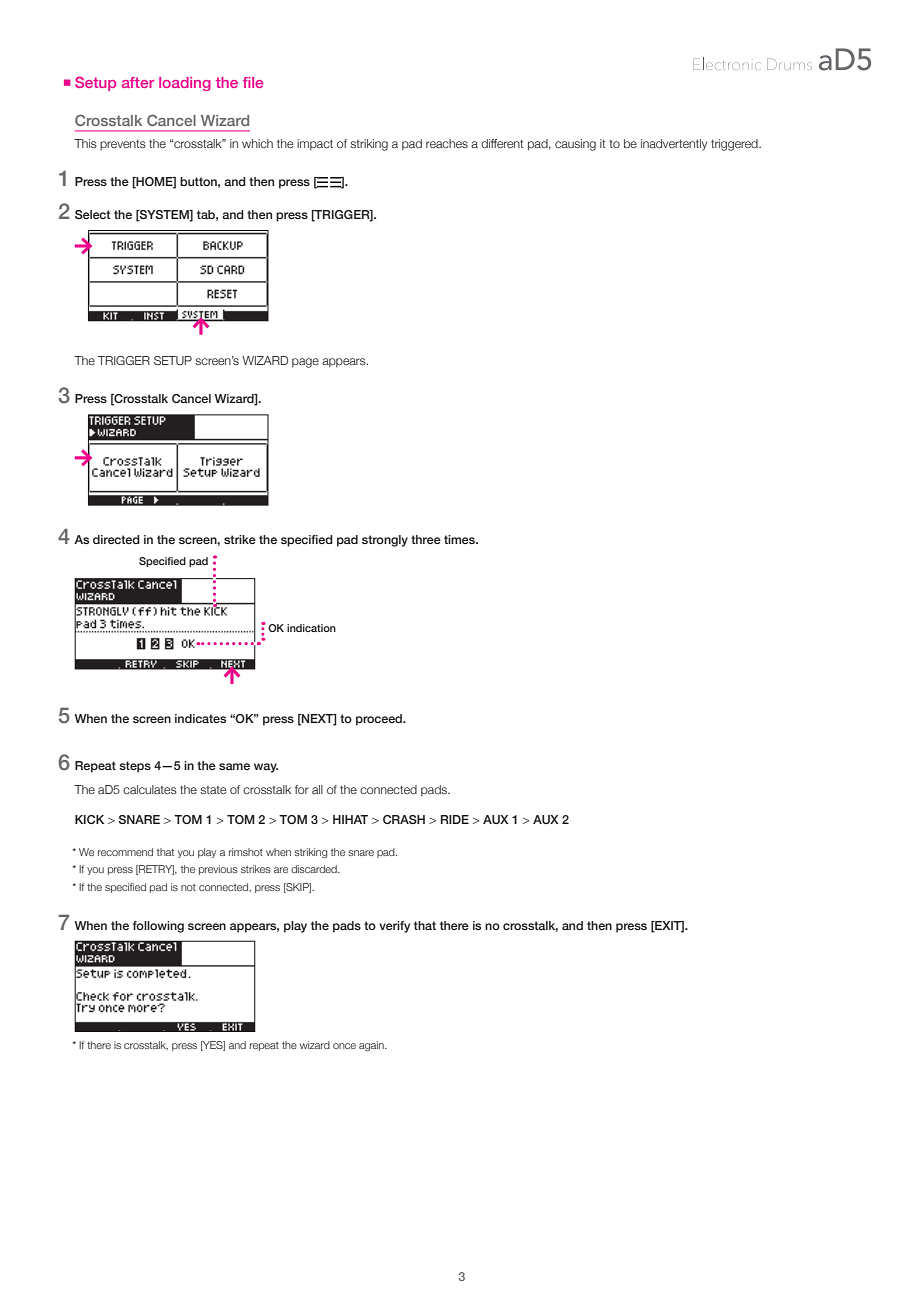  Describe the element at coordinates (315, 144) in the document. I see `impact` at that location.
